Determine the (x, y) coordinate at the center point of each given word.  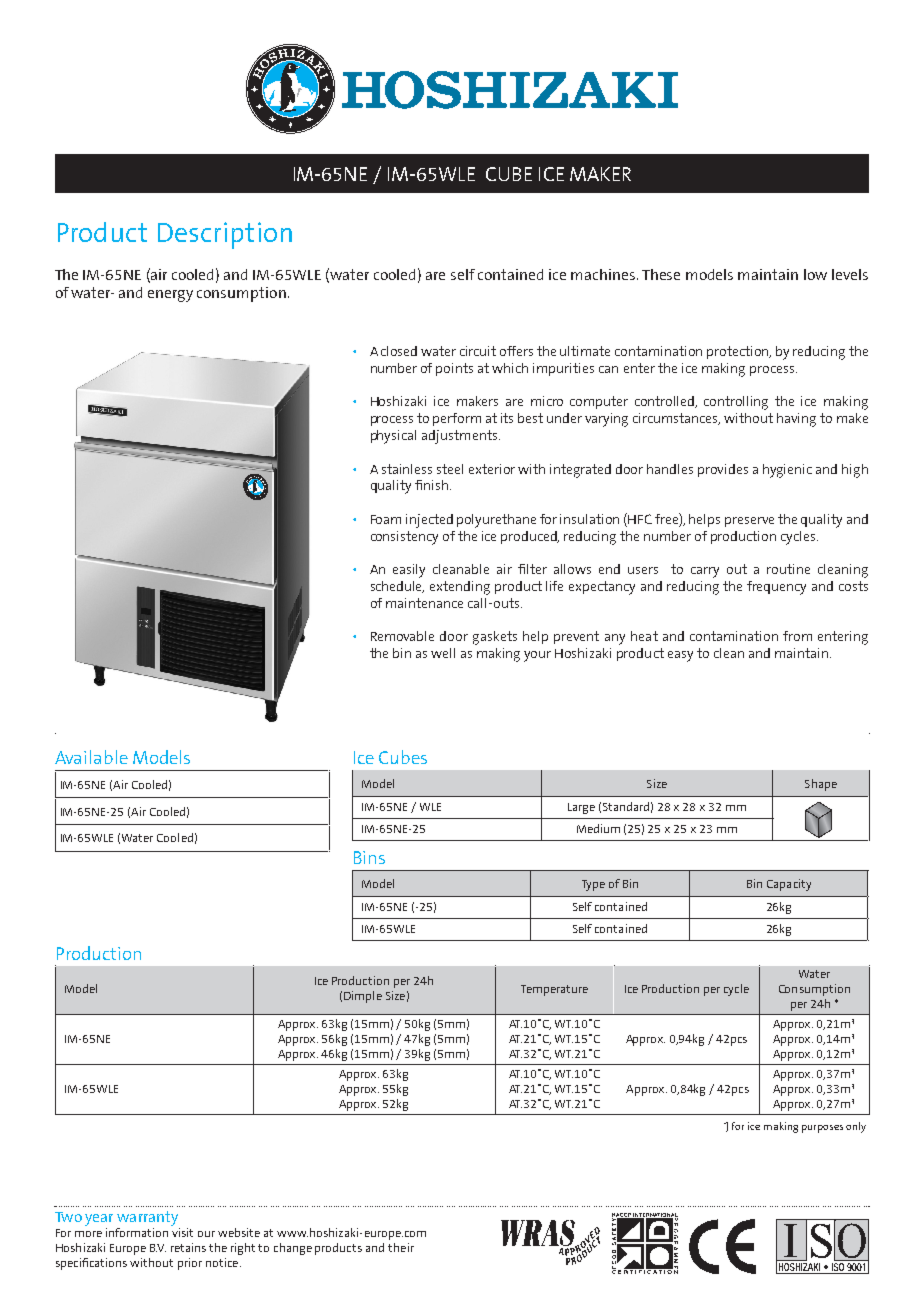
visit (182, 1232)
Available (91, 757)
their (401, 1247)
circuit (478, 351)
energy (170, 296)
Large (581, 808)
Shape (821, 785)
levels (850, 274)
